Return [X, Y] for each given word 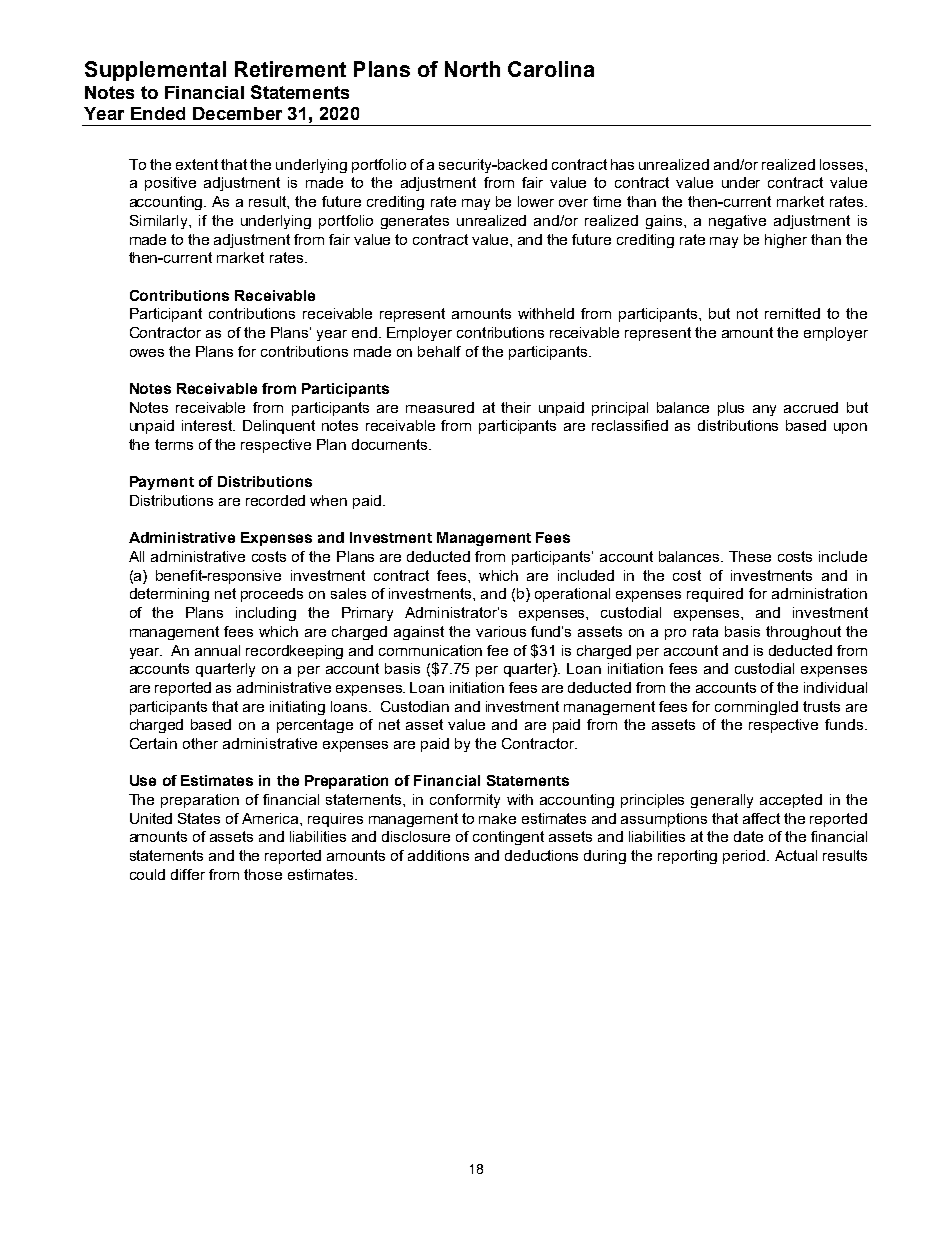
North [472, 69]
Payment [162, 483]
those [263, 874]
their [516, 407]
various [501, 631]
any [764, 410]
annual [217, 650]
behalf [439, 351]
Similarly [160, 222]
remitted [792, 313]
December [237, 113]
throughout [803, 633]
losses [843, 164]
